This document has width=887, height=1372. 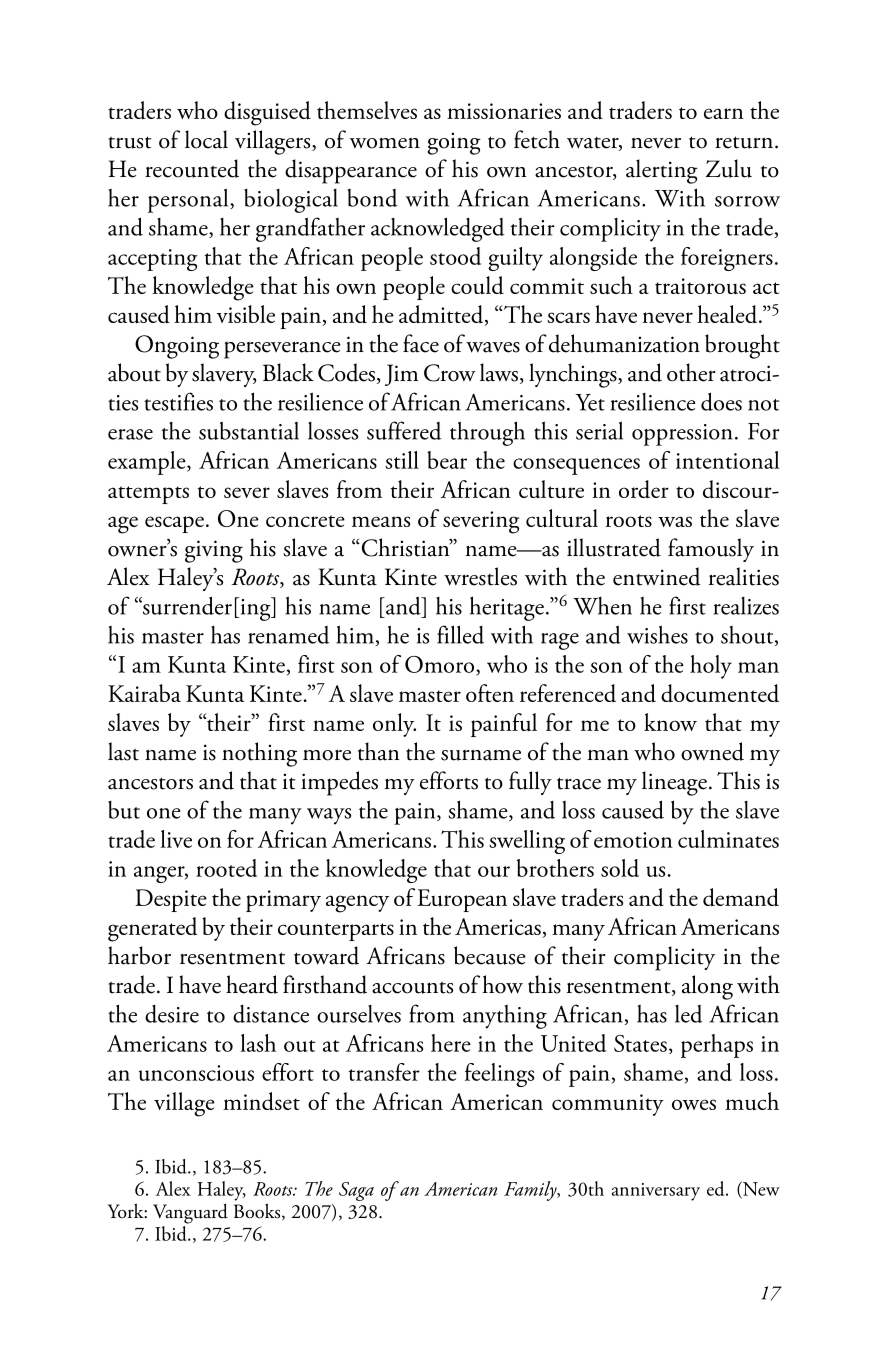 I want to click on European, so click(x=462, y=900).
